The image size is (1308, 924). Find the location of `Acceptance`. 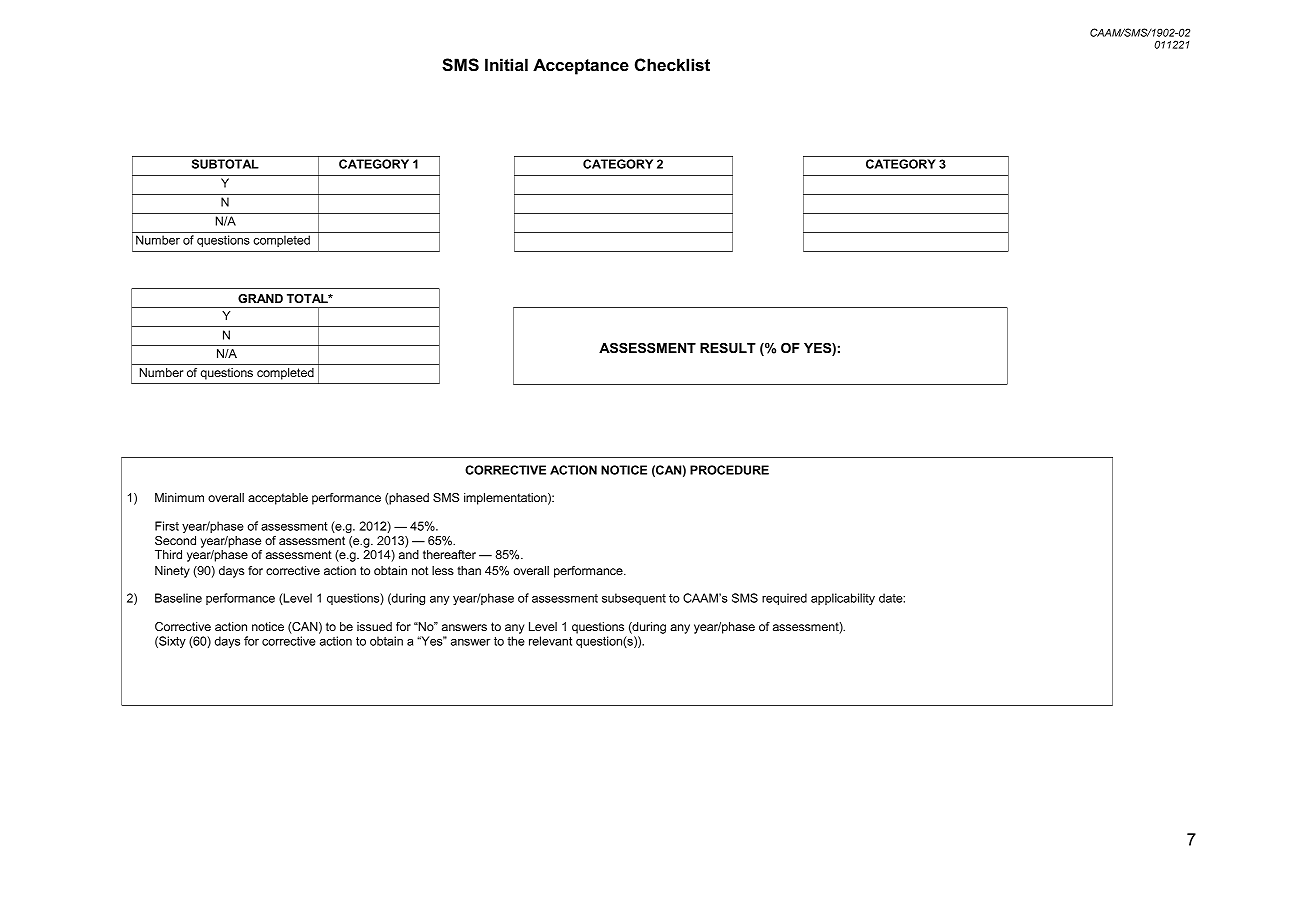

Acceptance is located at coordinates (581, 66).
